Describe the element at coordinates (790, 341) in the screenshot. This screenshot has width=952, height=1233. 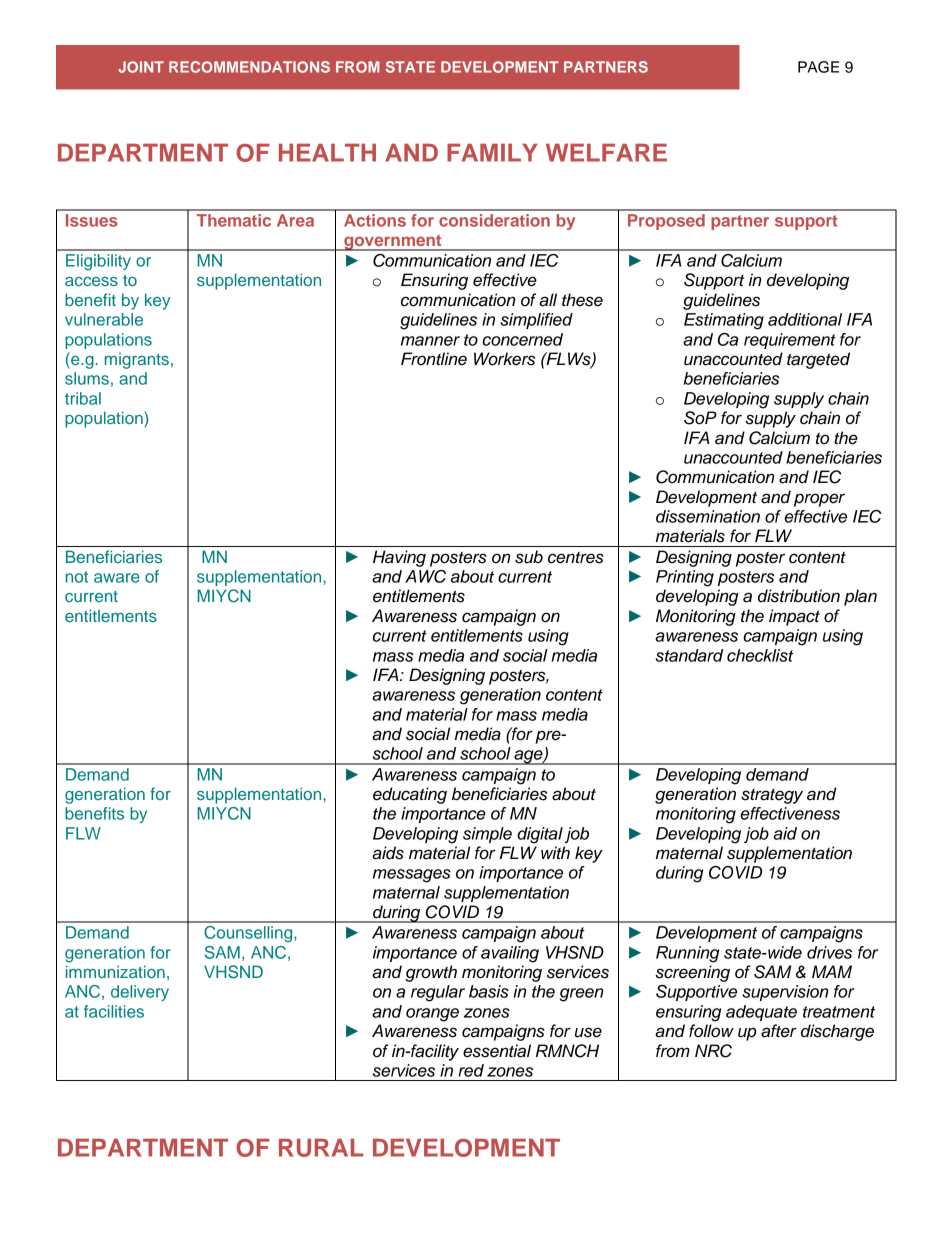
I see `requirement` at that location.
